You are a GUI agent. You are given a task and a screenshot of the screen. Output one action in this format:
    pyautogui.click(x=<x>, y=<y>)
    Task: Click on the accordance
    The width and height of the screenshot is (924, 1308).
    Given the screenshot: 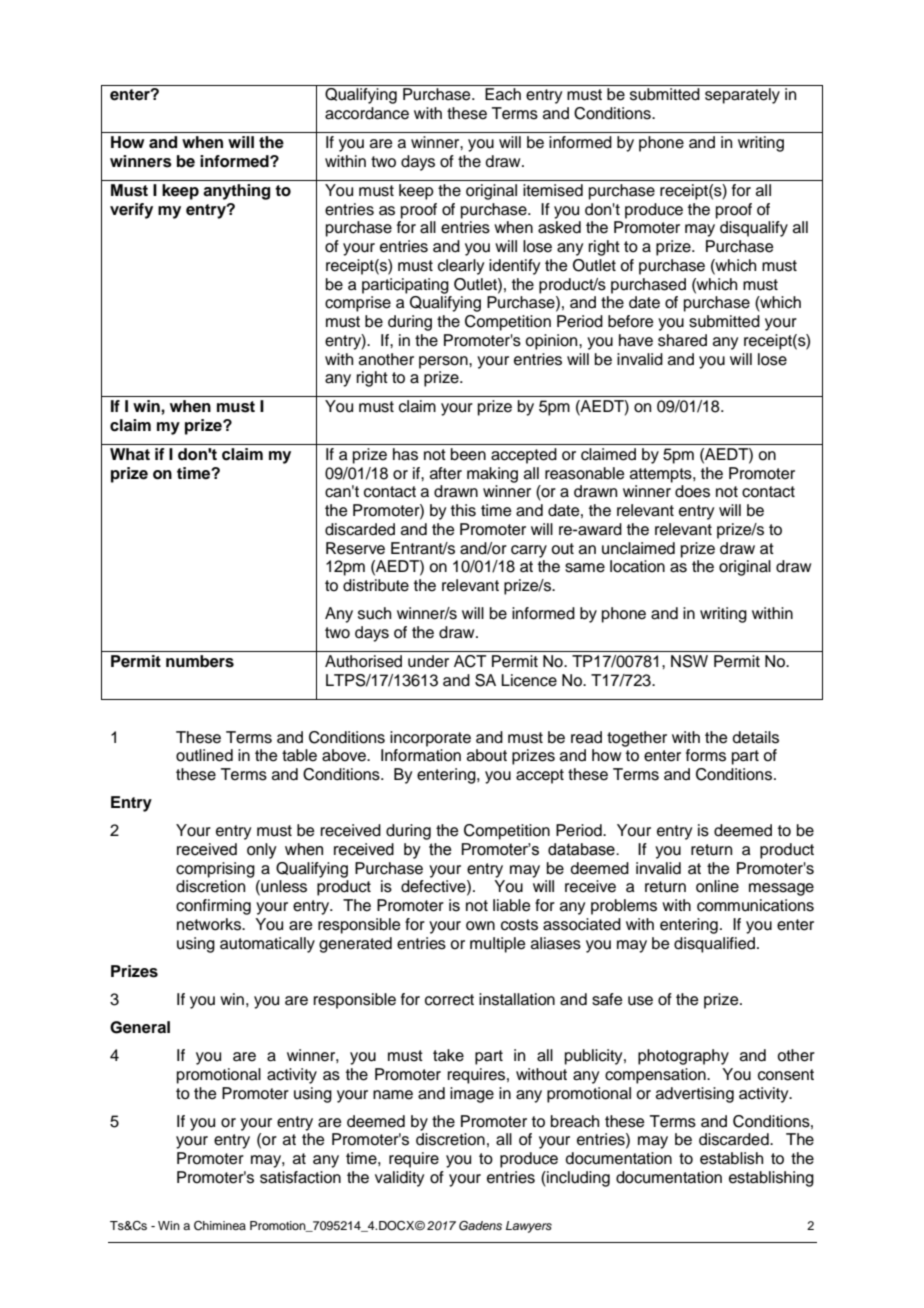 What is the action you would take?
    pyautogui.click(x=367, y=113)
